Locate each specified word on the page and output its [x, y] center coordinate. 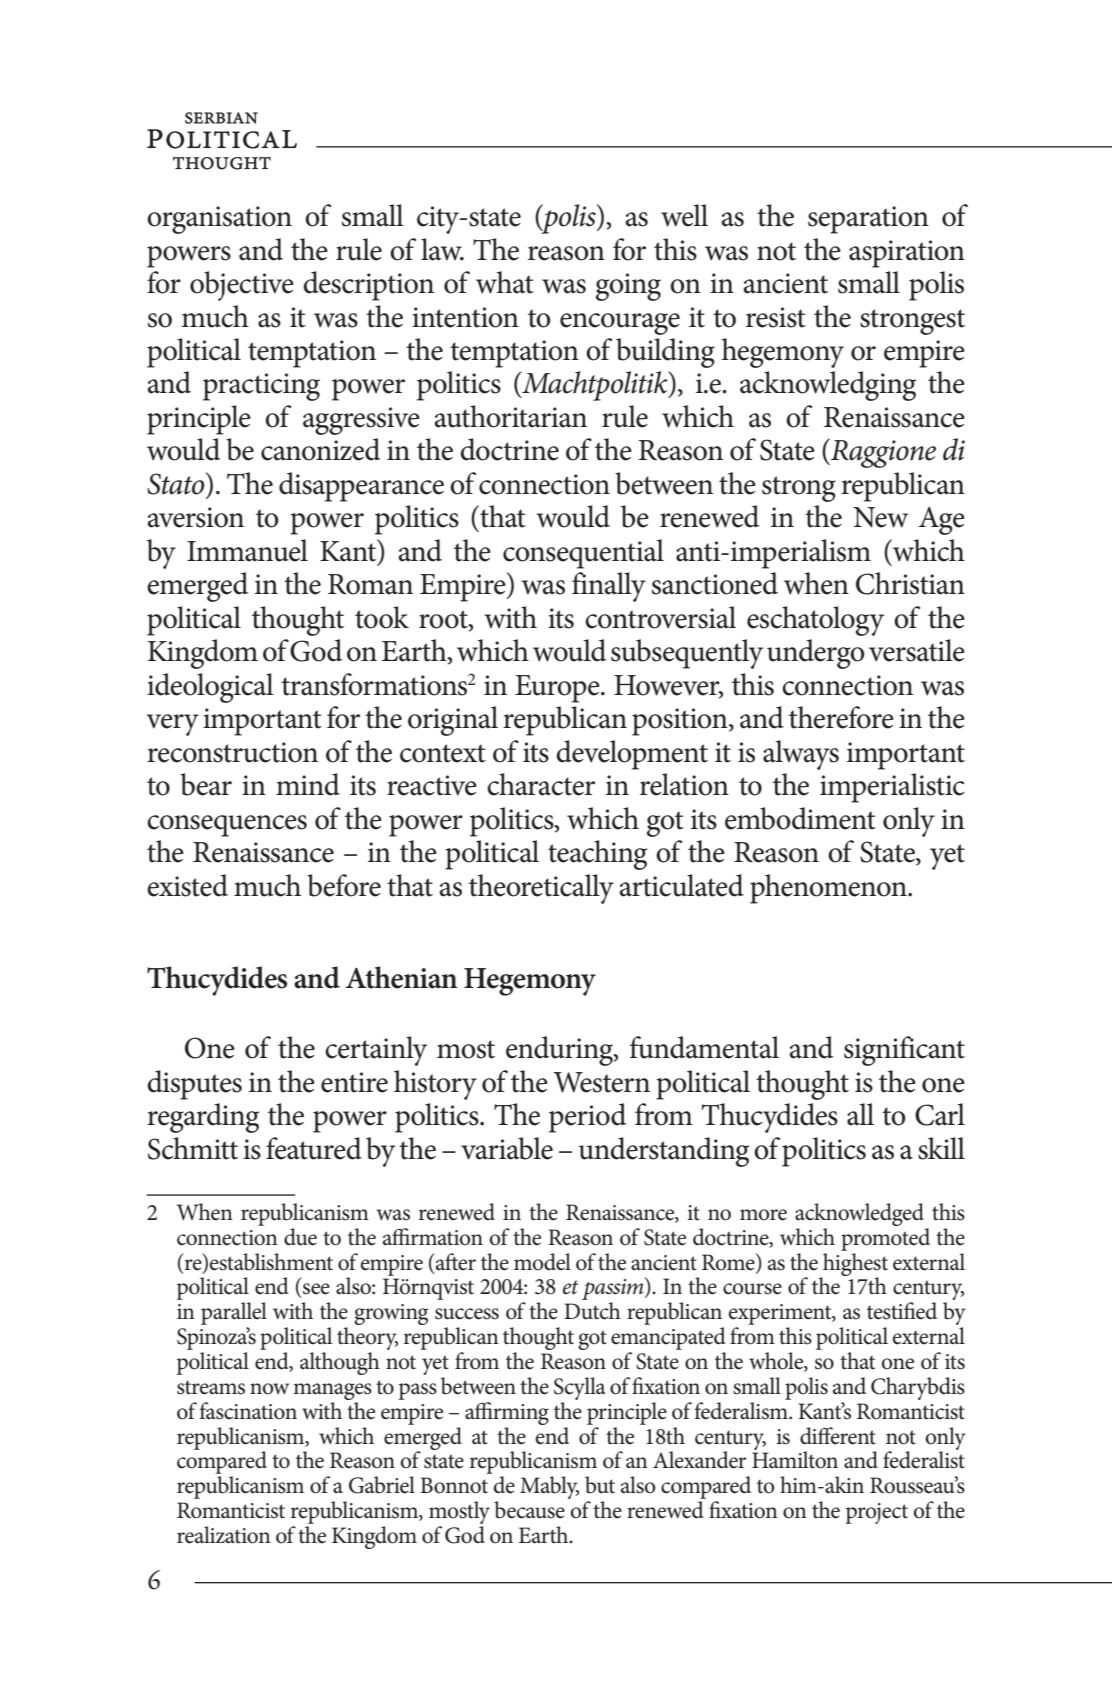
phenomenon [829, 889]
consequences [227, 826]
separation [868, 220]
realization [224, 1535]
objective [242, 286]
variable [507, 1148]
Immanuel [247, 550]
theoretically [541, 889]
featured [314, 1148]
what [505, 282]
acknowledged [859, 1214]
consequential [583, 554]
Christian [910, 583]
